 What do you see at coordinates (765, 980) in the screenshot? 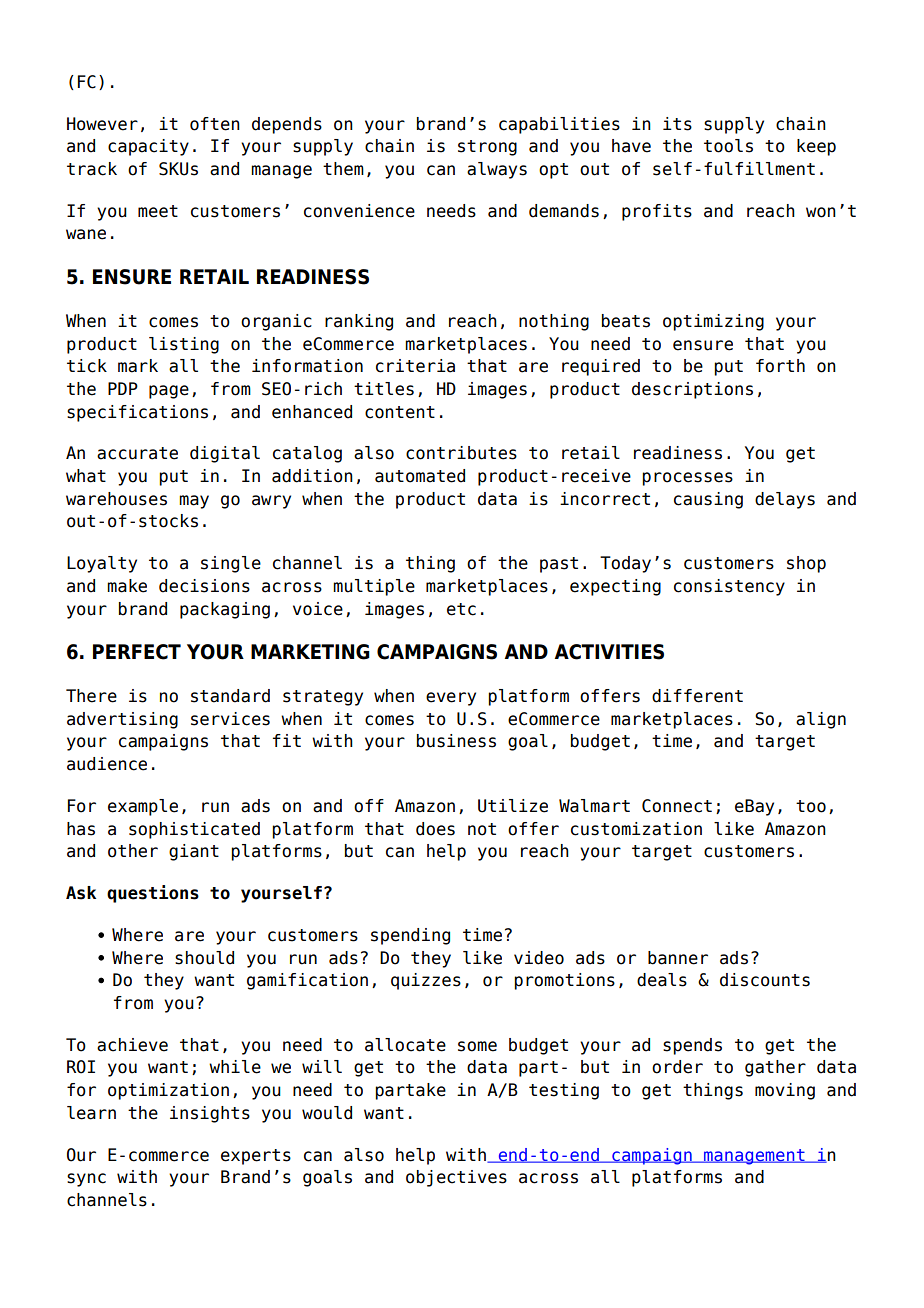
I see `discounts` at bounding box center [765, 980].
